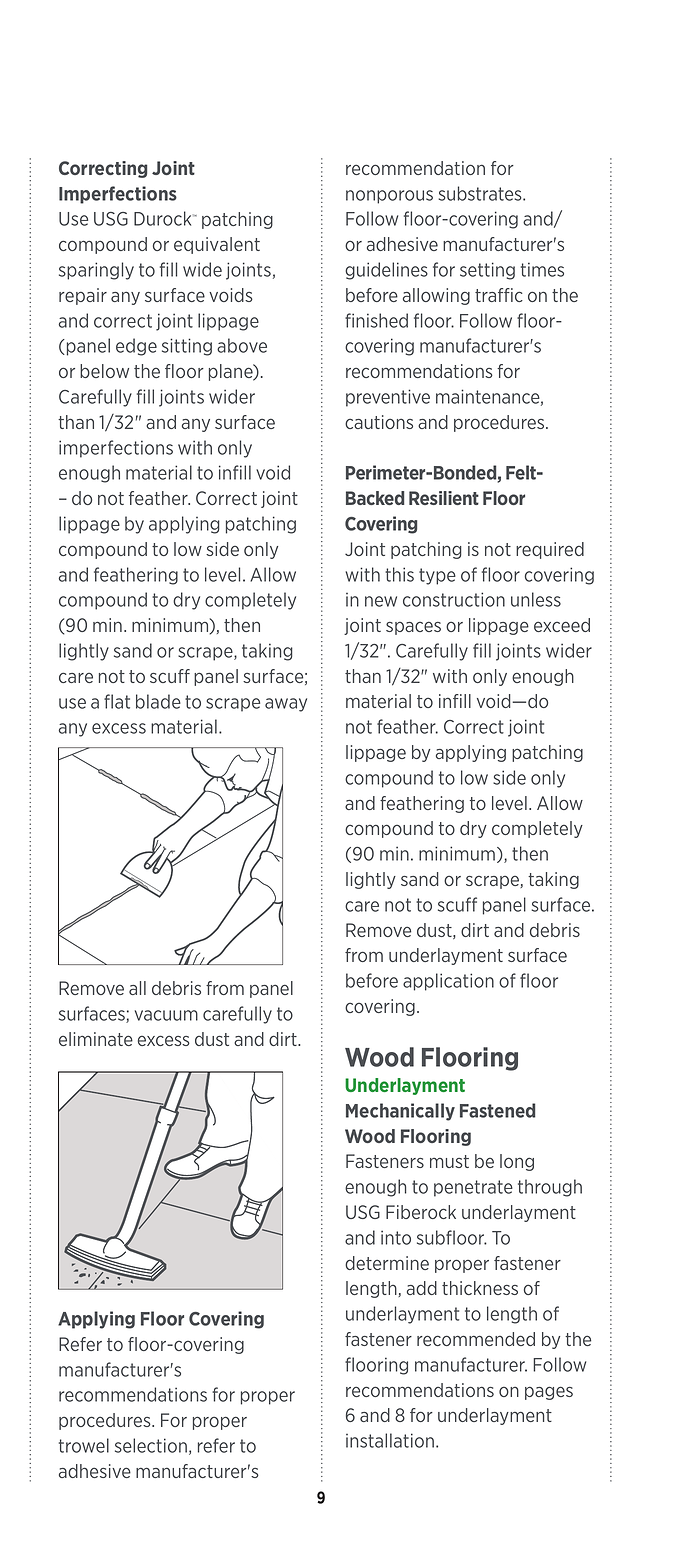 The image size is (675, 1568). What do you see at coordinates (104, 371) in the page?
I see `below` at bounding box center [104, 371].
